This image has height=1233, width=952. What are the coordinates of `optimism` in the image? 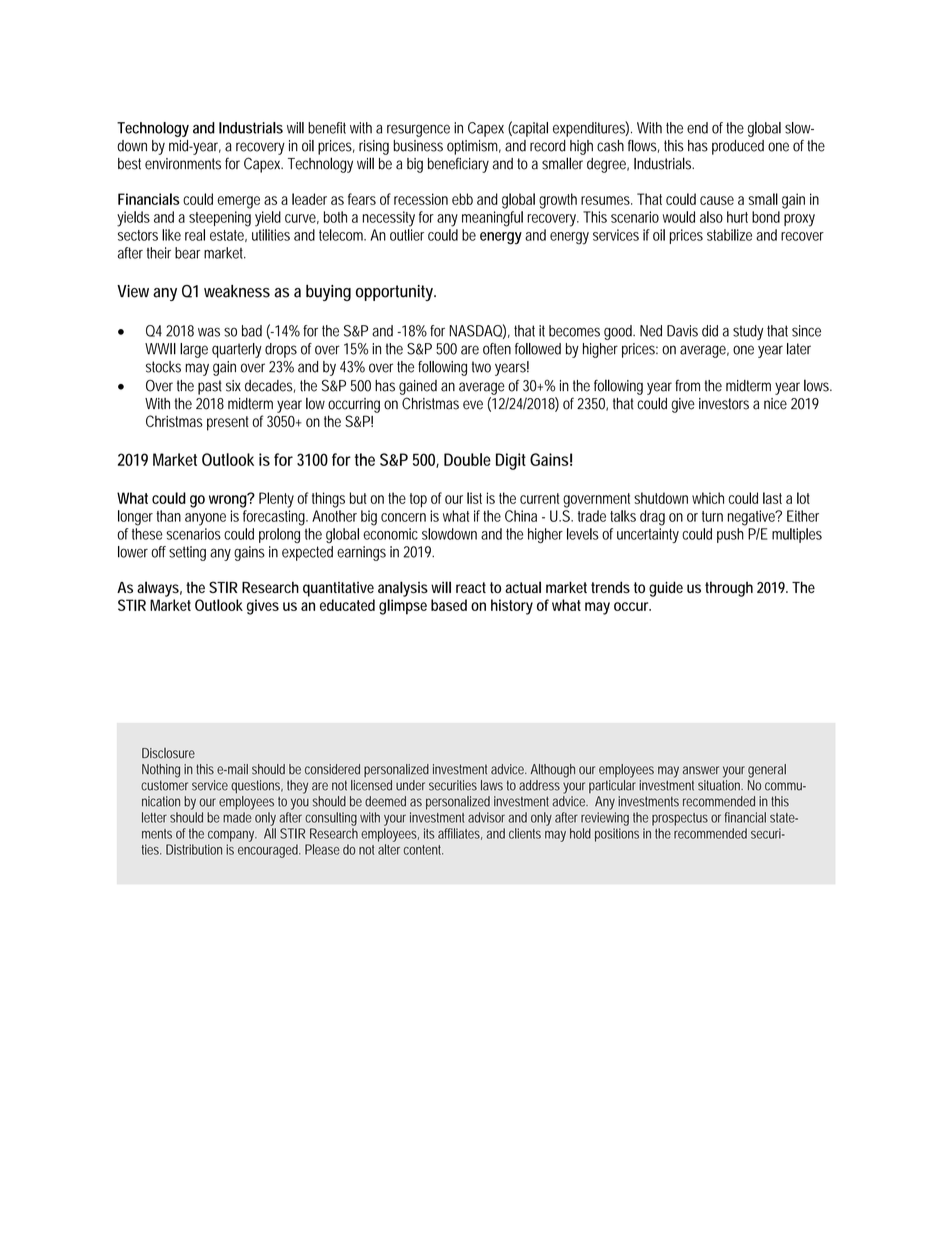 It's located at (474, 147).
